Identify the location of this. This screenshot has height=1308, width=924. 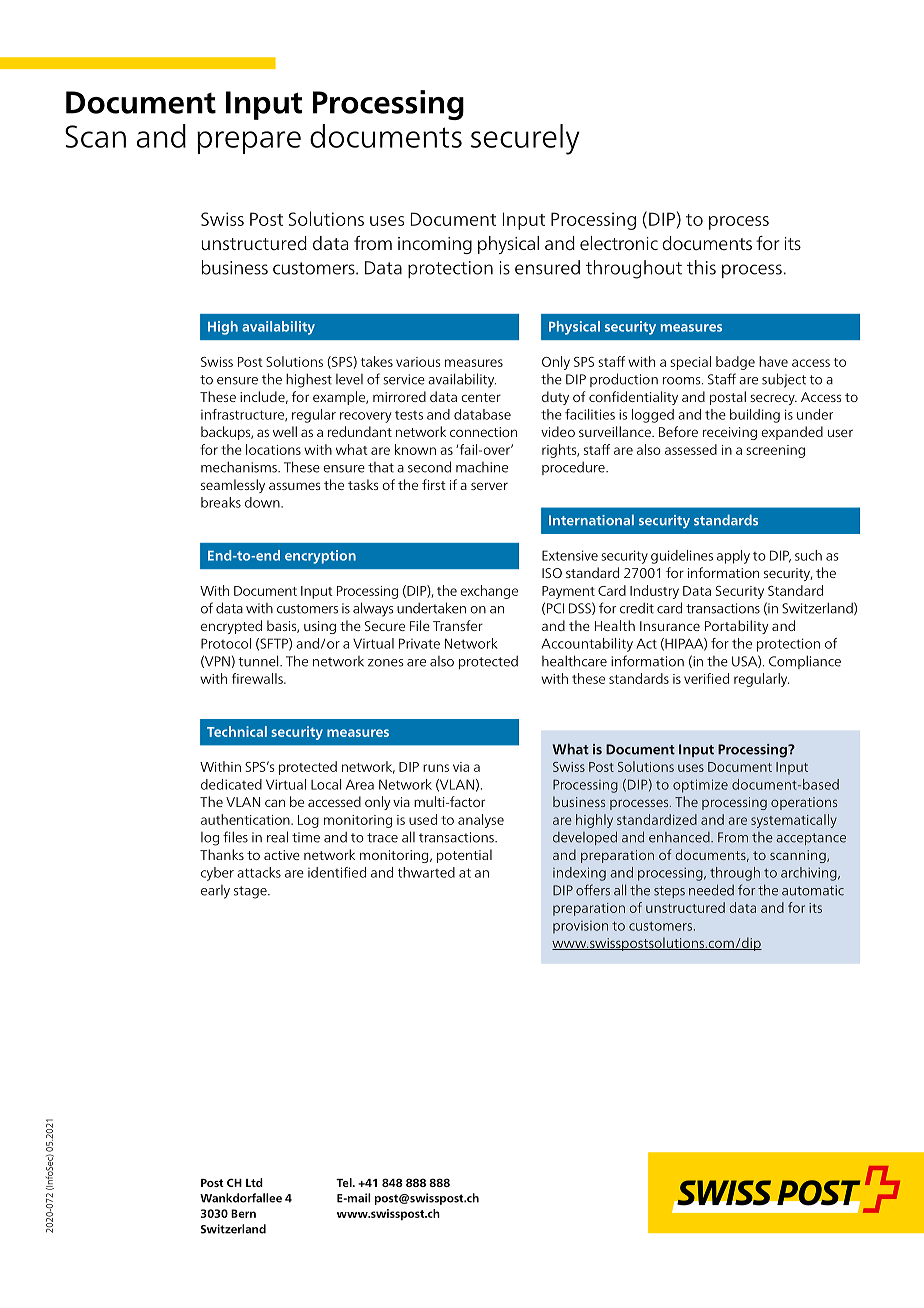
(701, 267).
